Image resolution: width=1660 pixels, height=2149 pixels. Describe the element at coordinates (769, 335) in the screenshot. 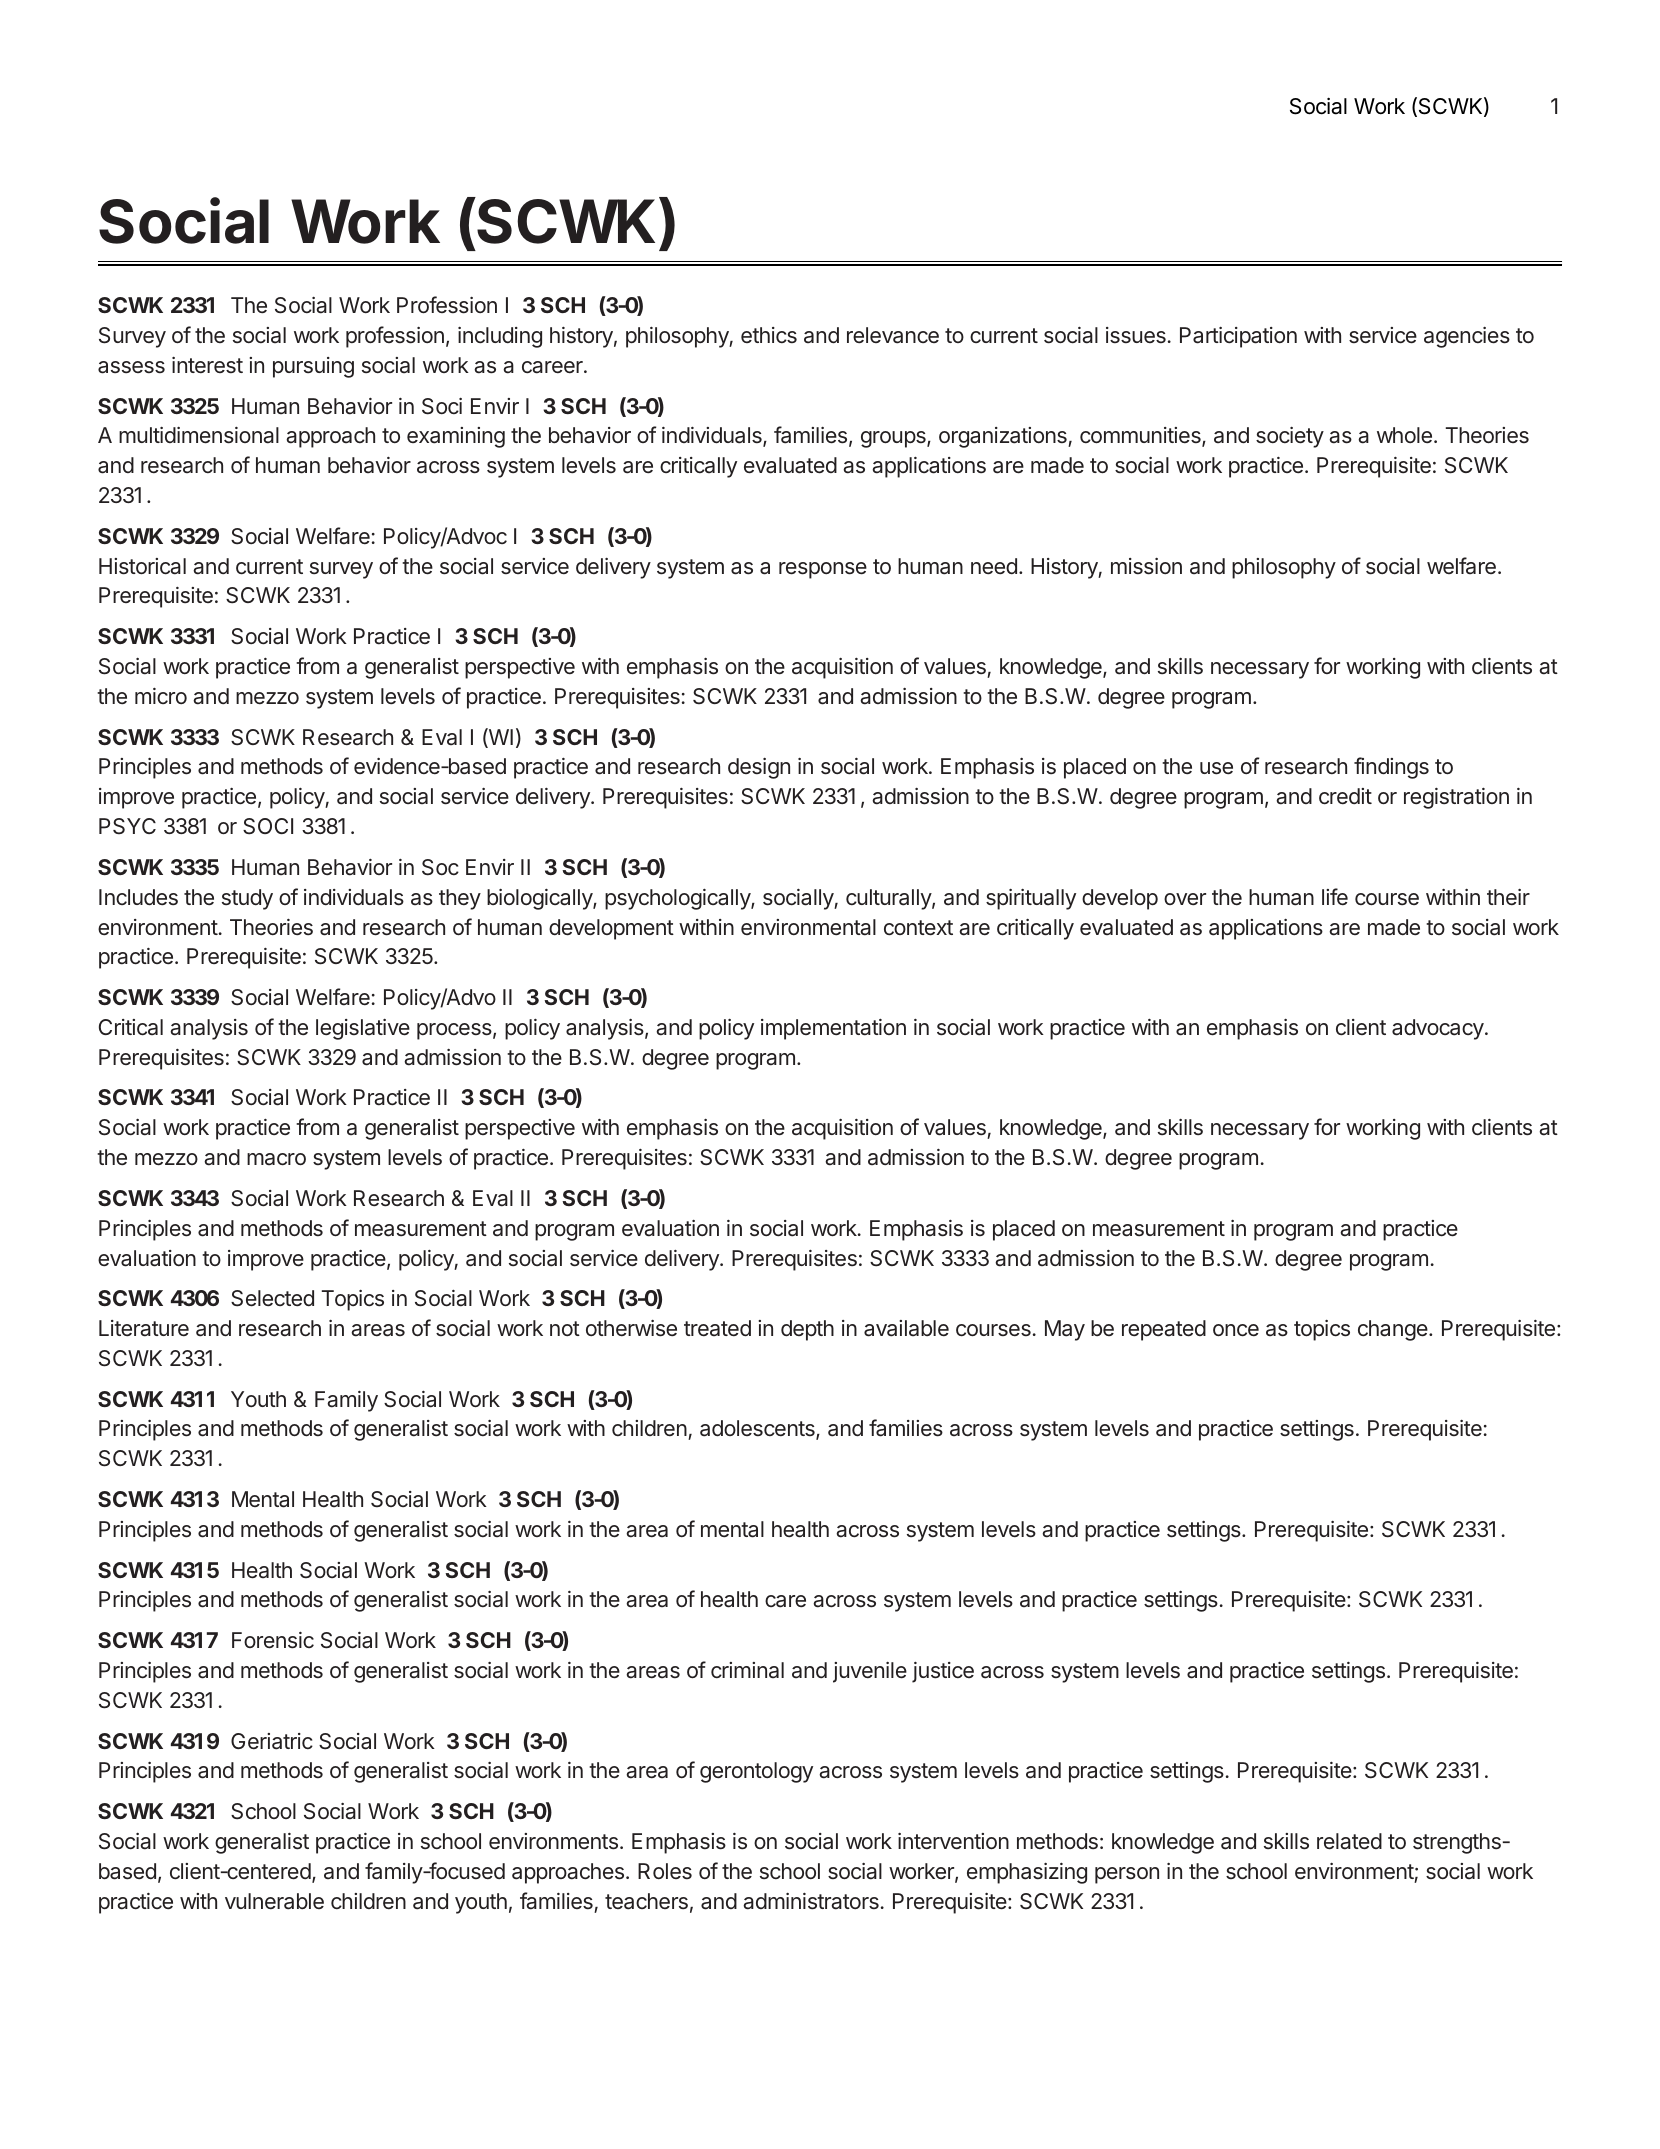

I see `ethics` at that location.
